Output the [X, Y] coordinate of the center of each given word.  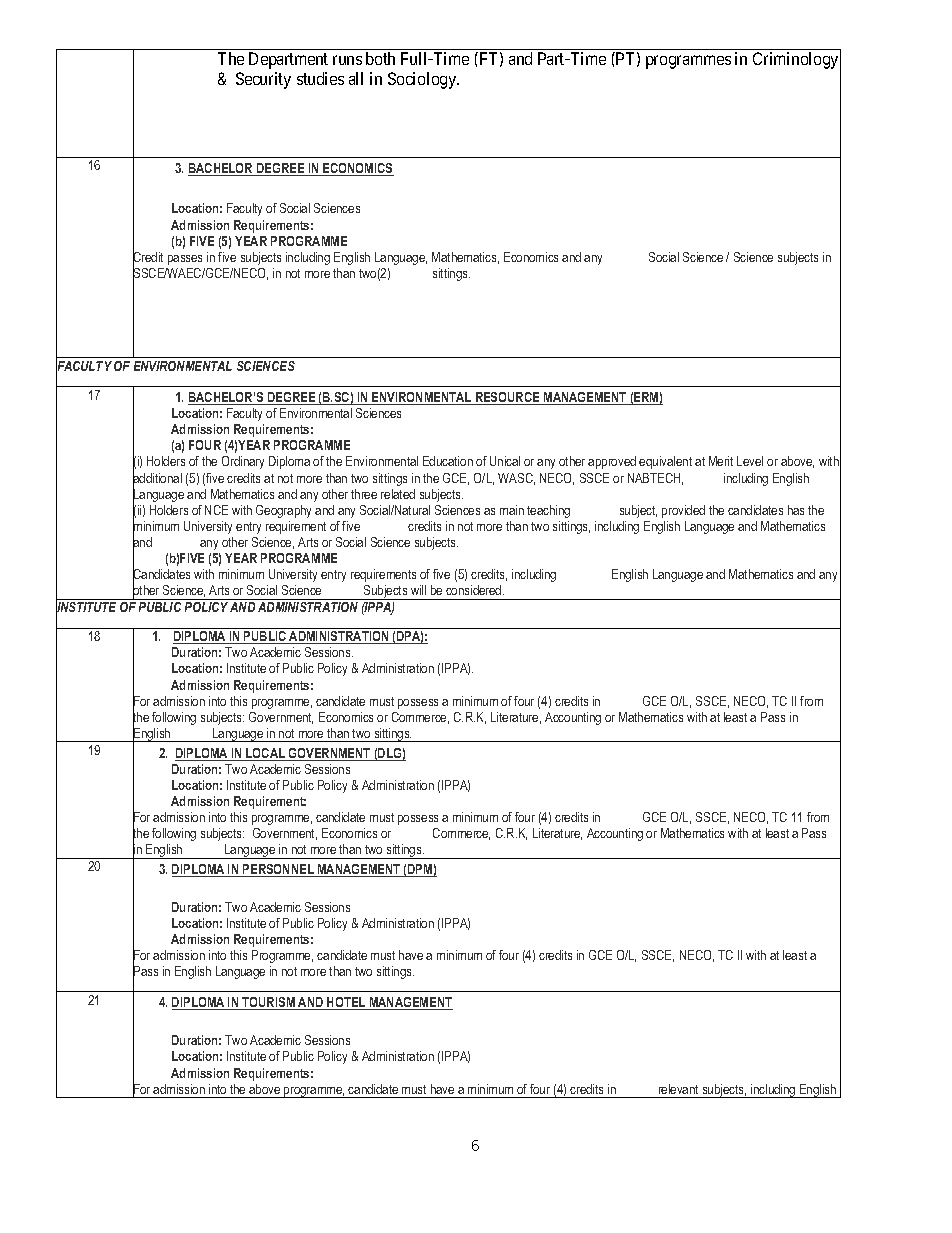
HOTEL [346, 1003]
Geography [283, 511]
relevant [678, 1089]
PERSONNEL [278, 870]
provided [683, 511]
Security [263, 80]
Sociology [423, 80]
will [418, 590]
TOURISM [268, 1003]
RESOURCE [507, 398]
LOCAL [265, 754]
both [380, 58]
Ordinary [243, 462]
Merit [721, 461]
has [796, 510]
